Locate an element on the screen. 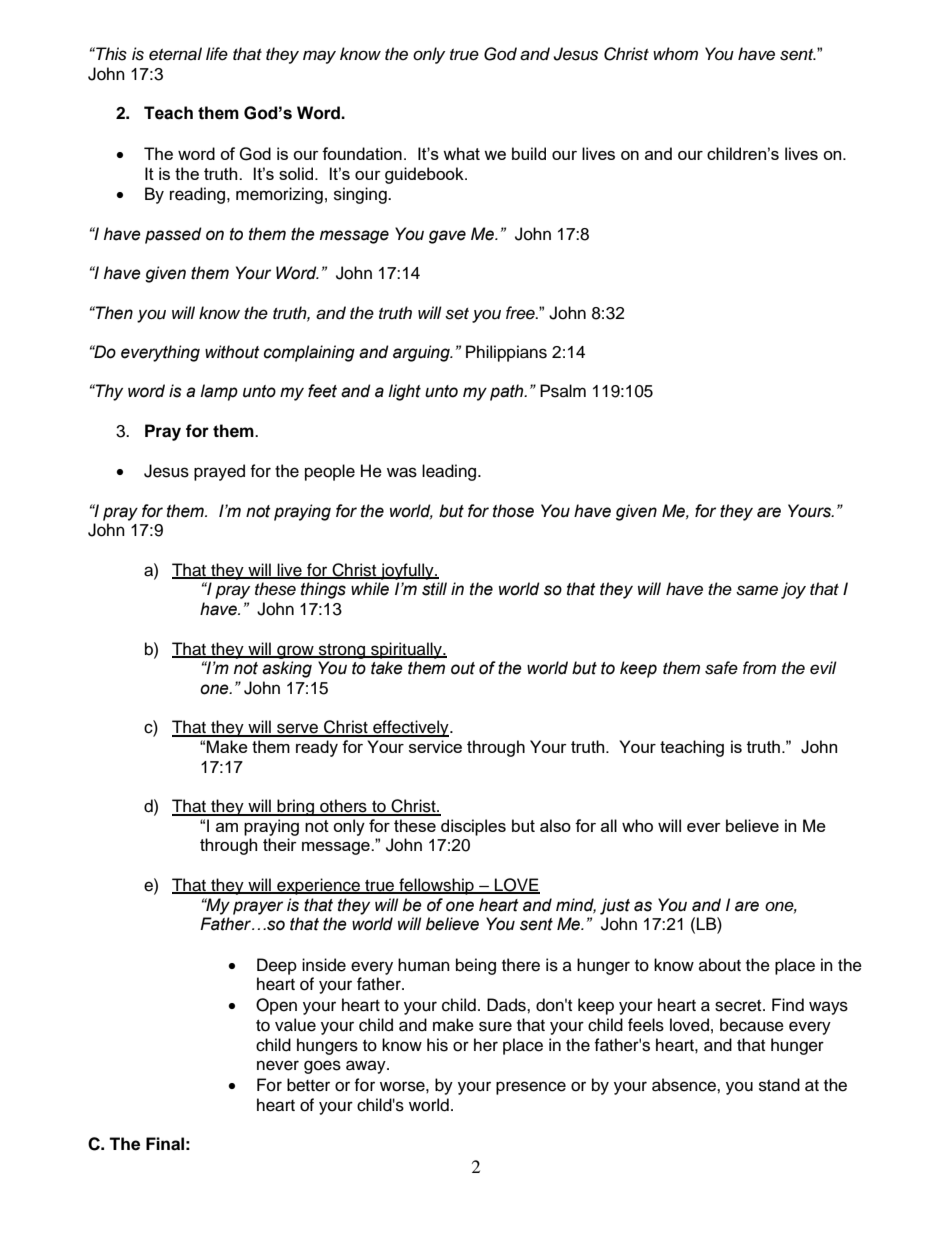 The width and height of the screenshot is (952, 1233). things is located at coordinates (323, 590).
